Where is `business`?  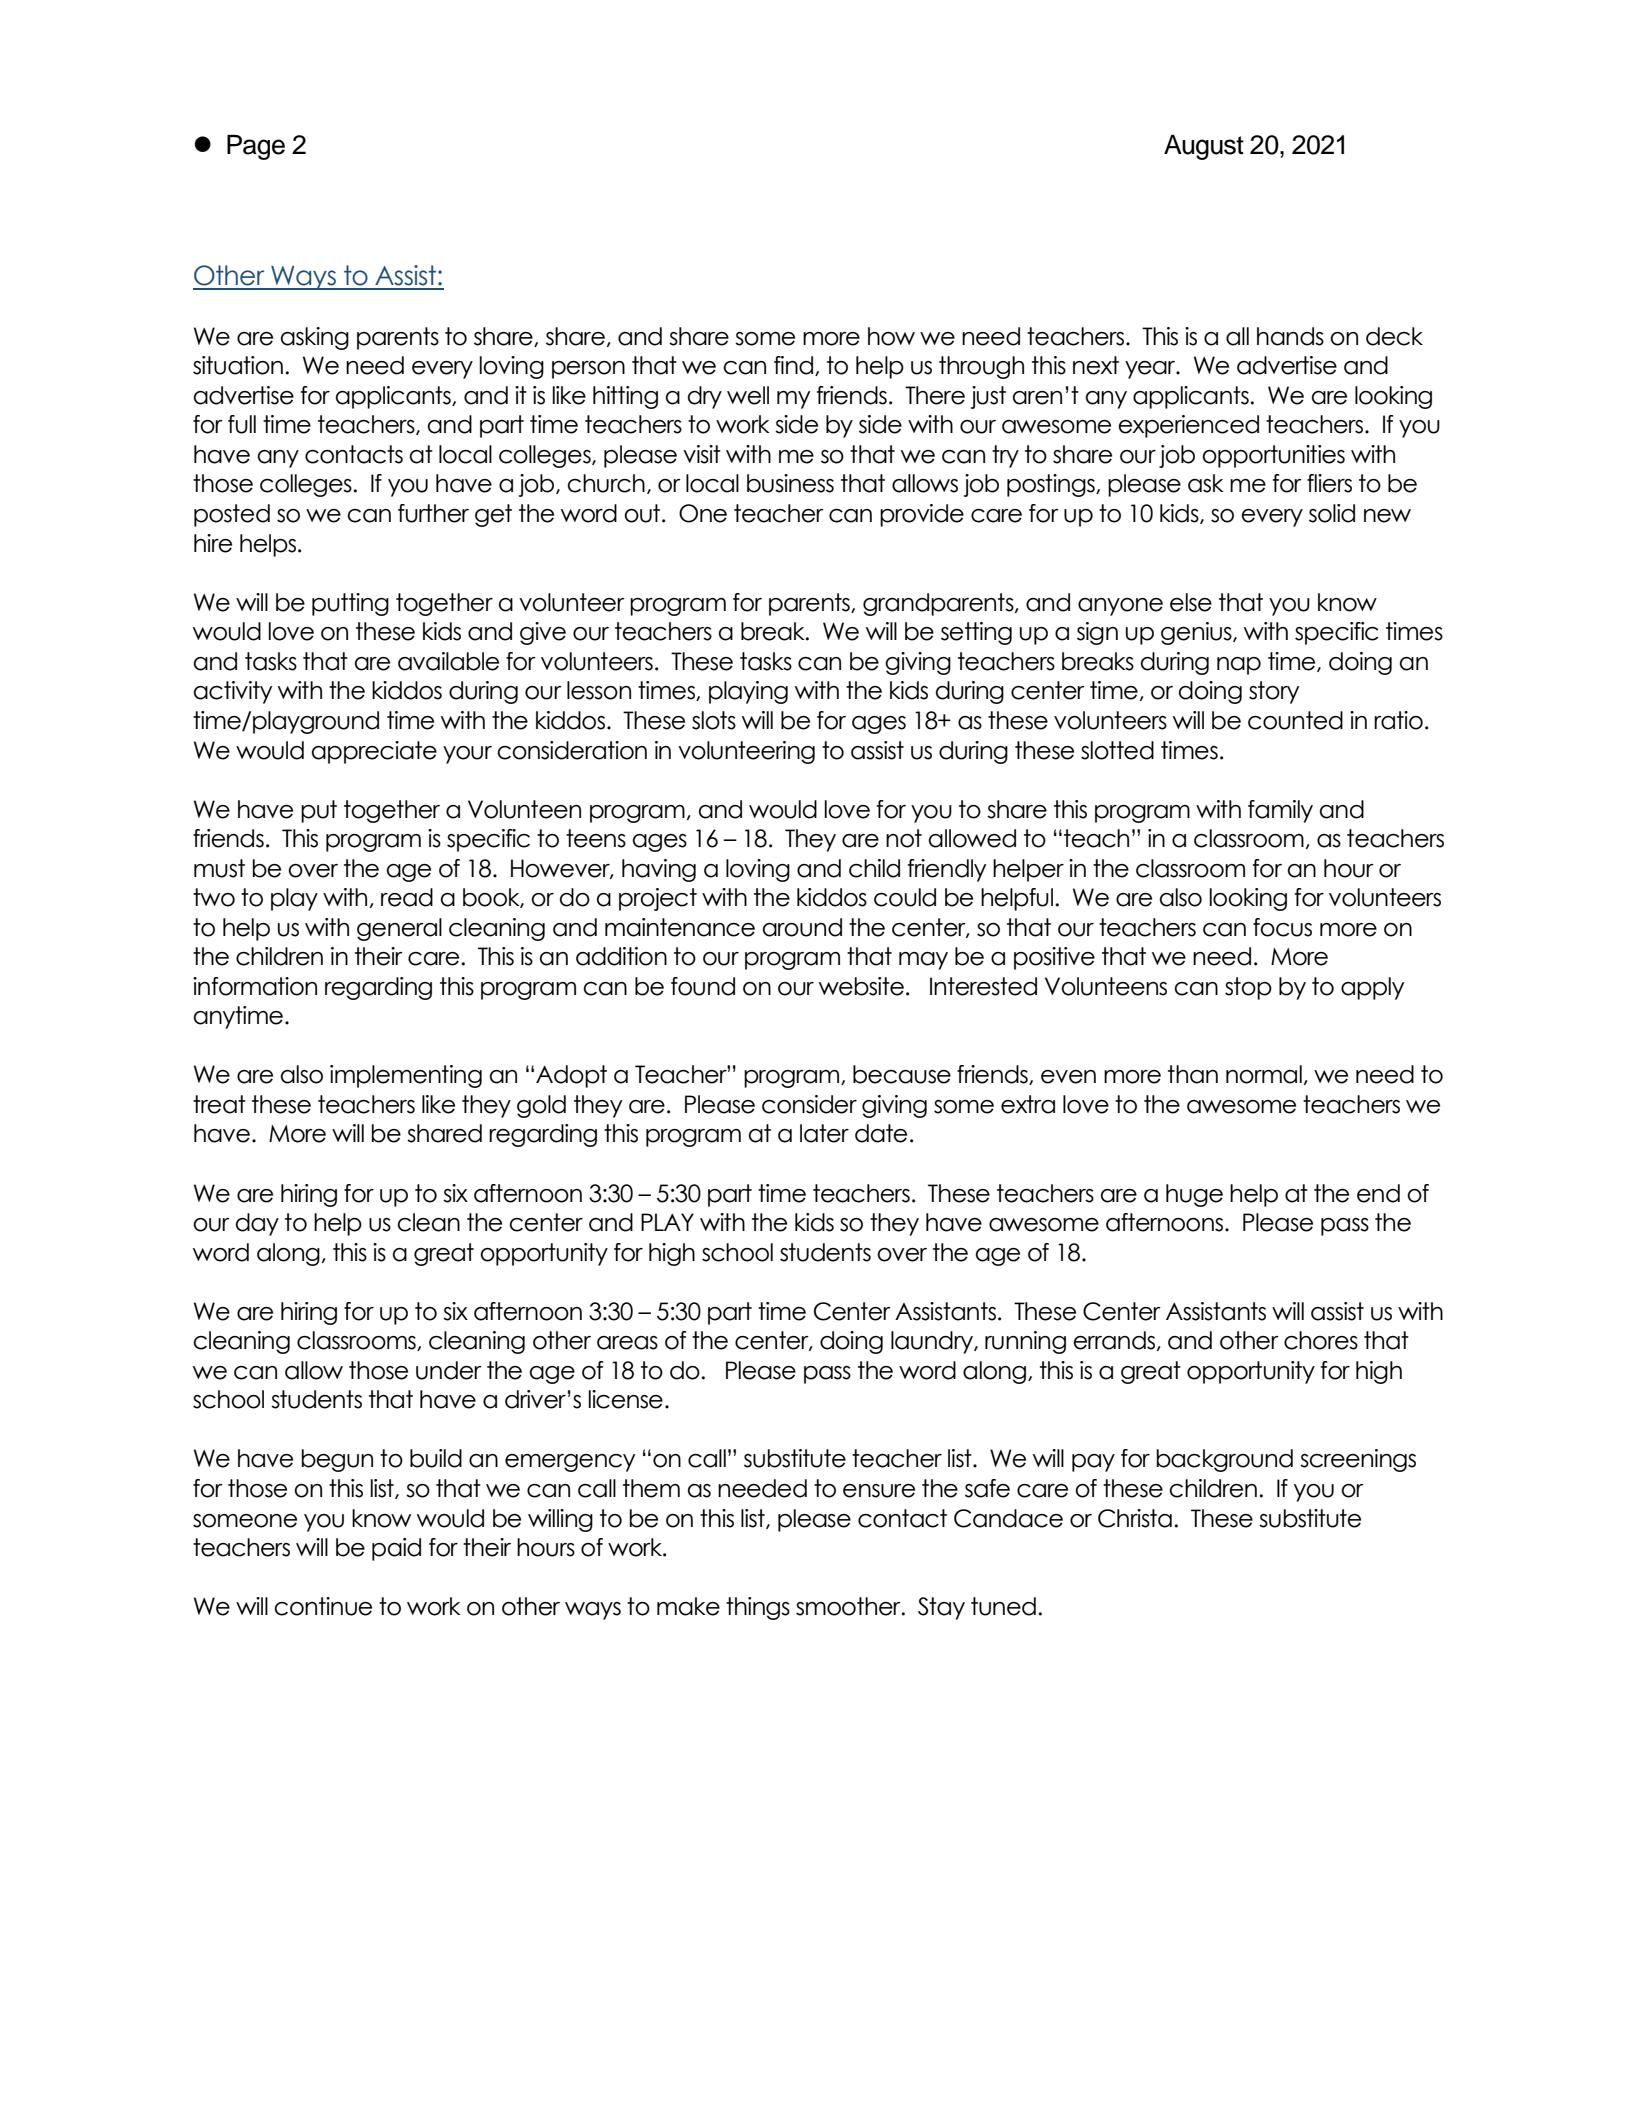
business is located at coordinates (790, 483).
